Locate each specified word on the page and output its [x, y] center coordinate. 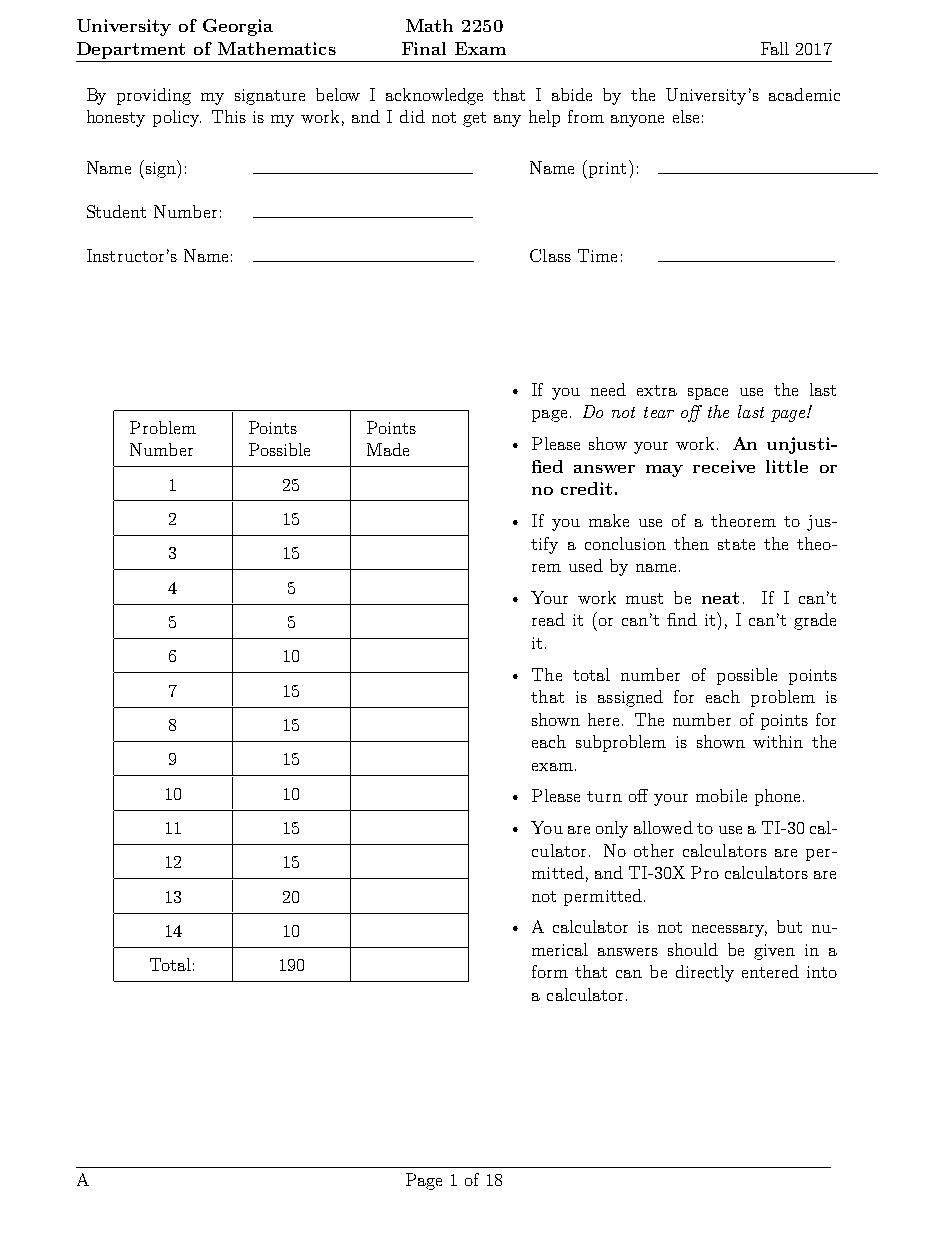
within [778, 741]
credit [586, 488]
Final [424, 48]
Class [550, 255]
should [693, 949]
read [548, 619]
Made [388, 449]
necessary [729, 931]
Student [116, 211]
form [550, 971]
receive [724, 466]
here [603, 719]
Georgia [238, 27]
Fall [775, 48]
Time [597, 255]
